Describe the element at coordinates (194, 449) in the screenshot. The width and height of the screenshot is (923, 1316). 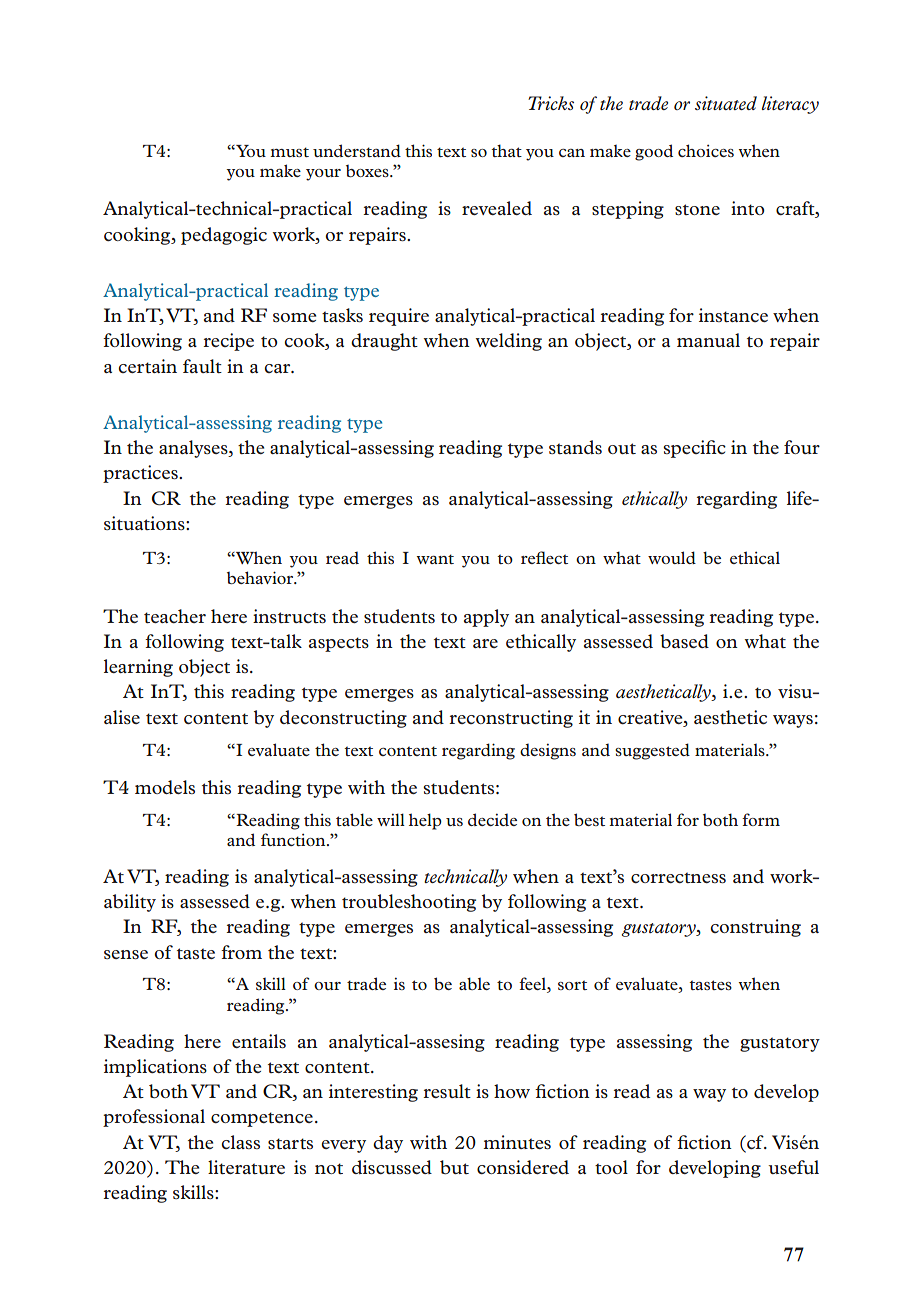
I see `analyses` at that location.
